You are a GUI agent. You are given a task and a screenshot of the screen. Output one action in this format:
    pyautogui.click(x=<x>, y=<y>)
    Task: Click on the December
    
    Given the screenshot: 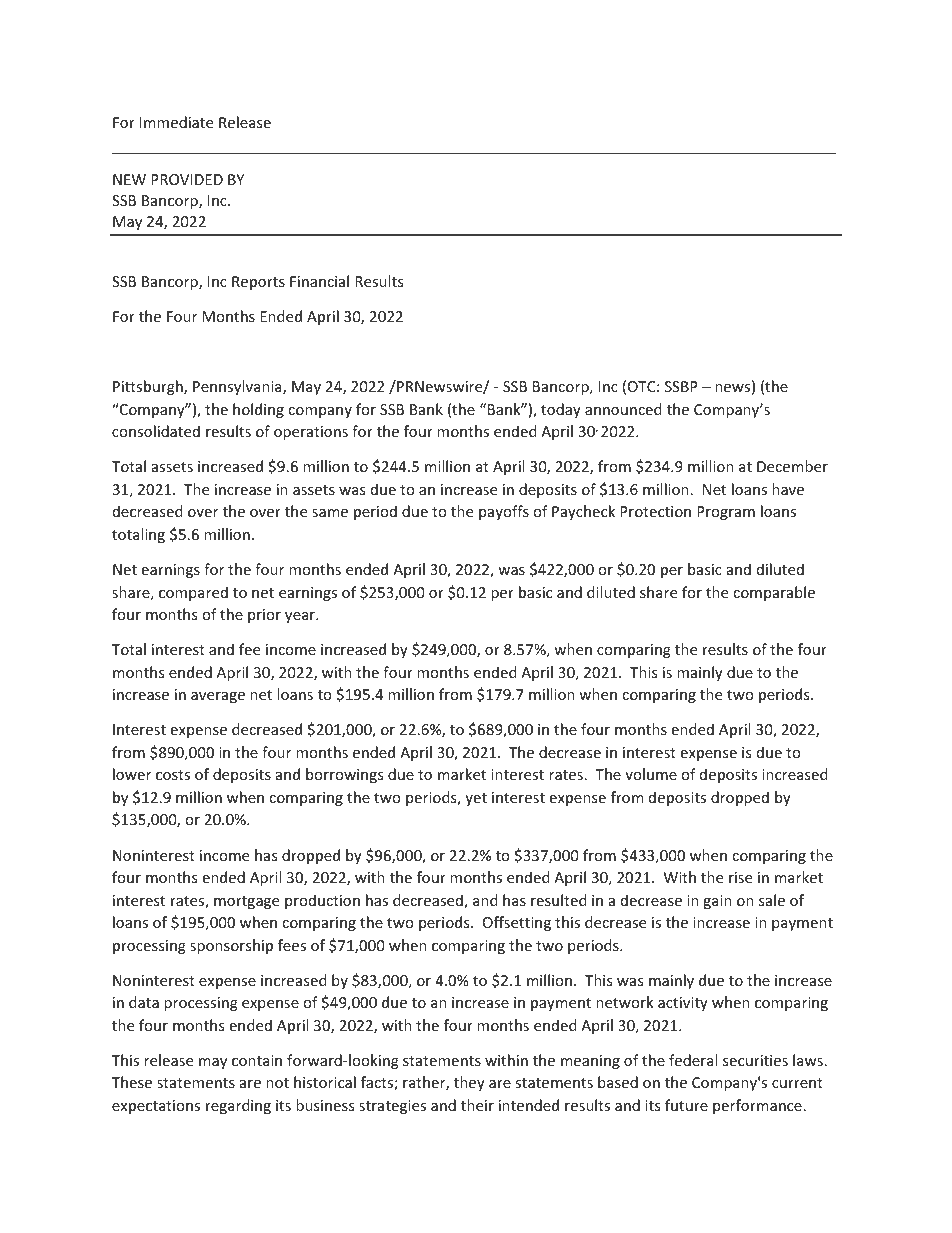 What is the action you would take?
    pyautogui.click(x=792, y=466)
